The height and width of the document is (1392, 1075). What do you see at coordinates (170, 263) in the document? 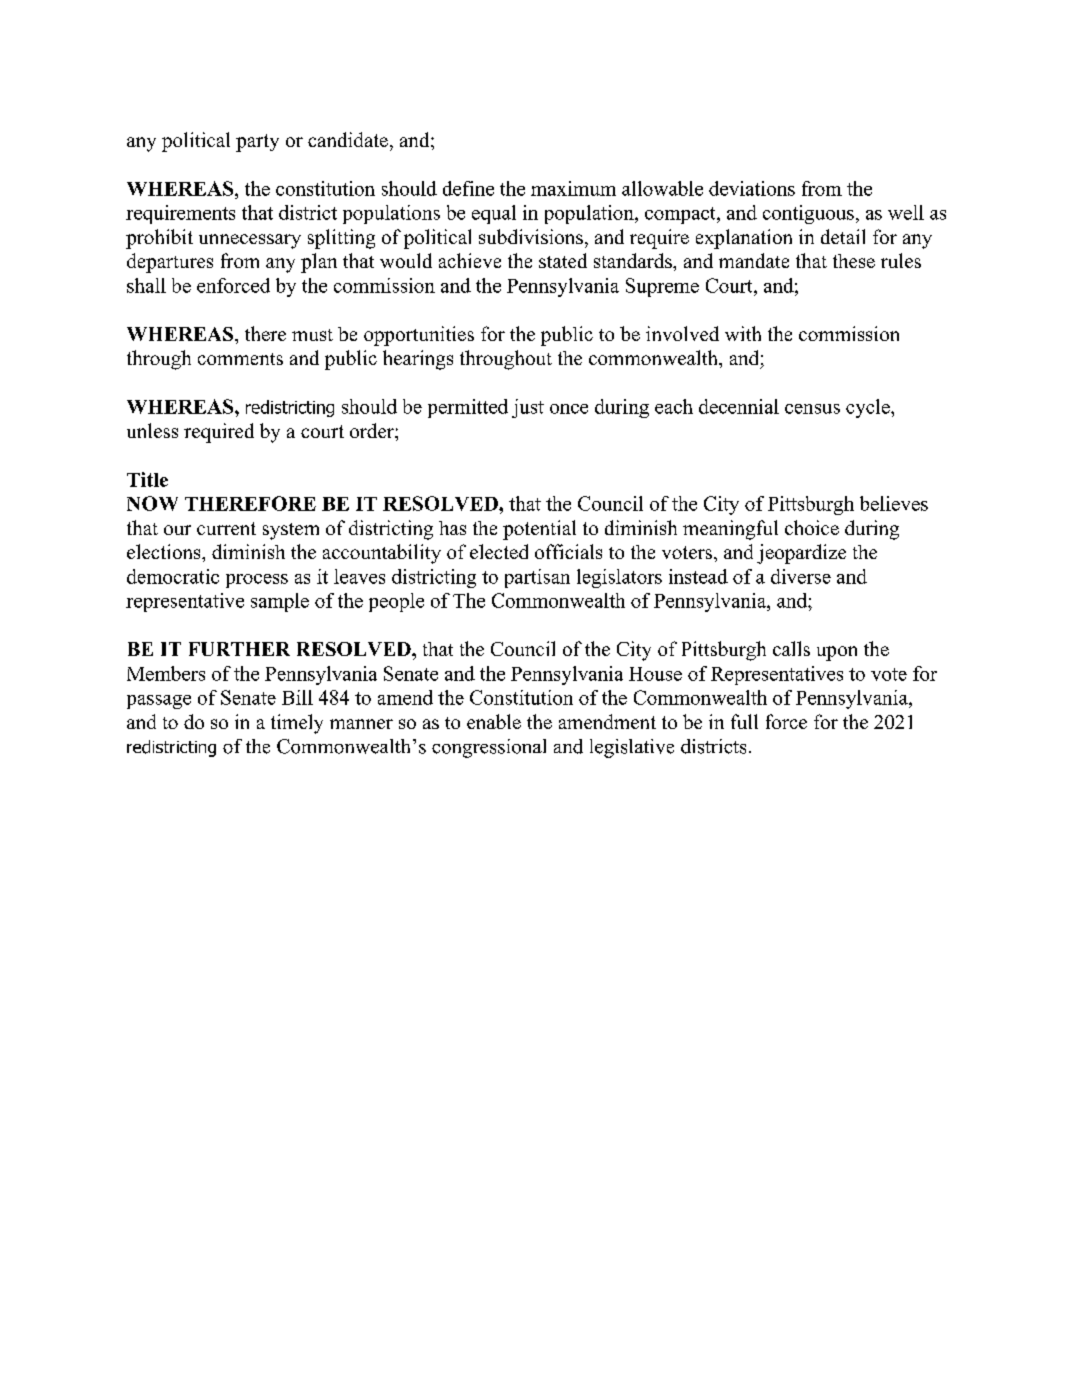
I see `departures` at bounding box center [170, 263].
